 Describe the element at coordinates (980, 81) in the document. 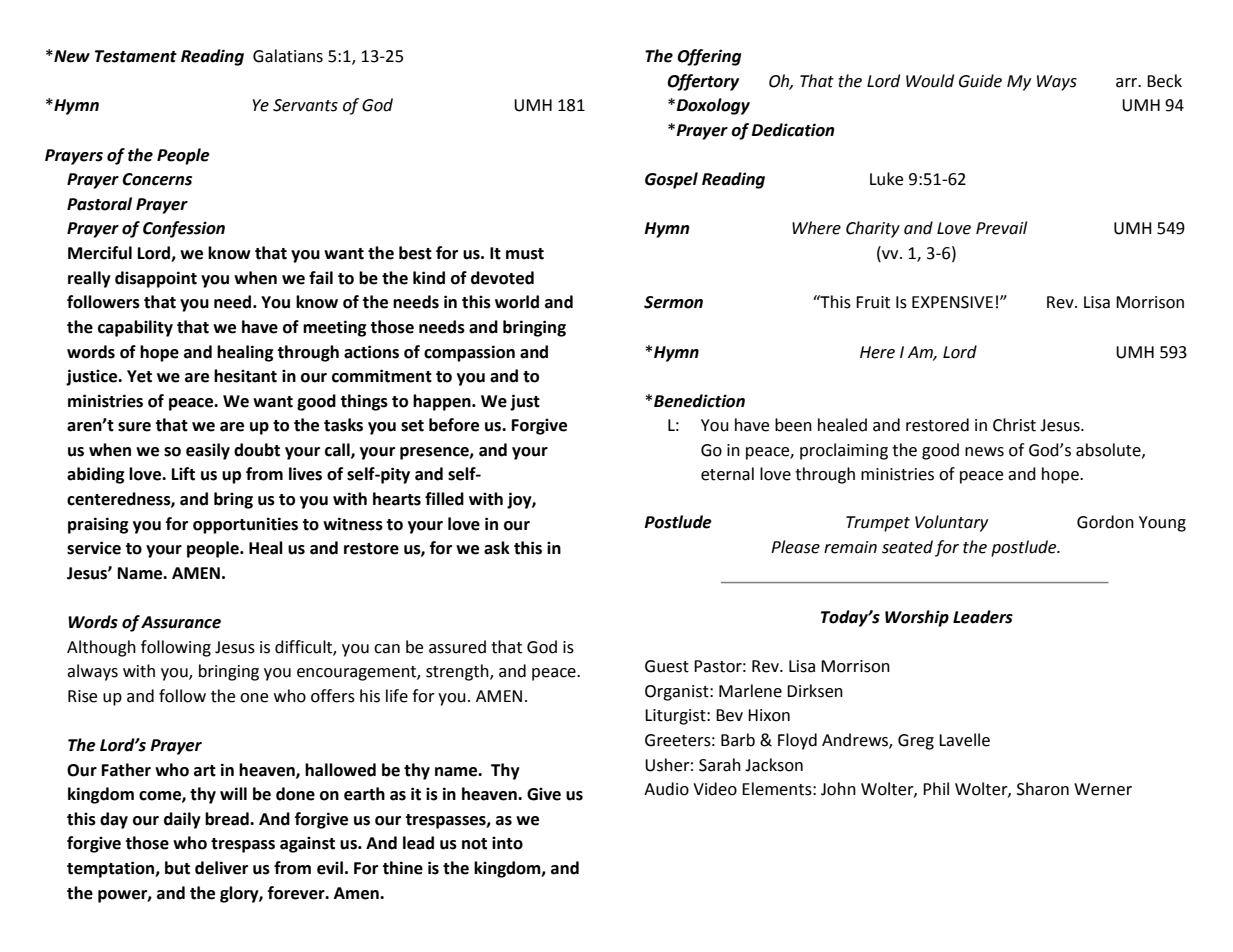

I see `Guide` at that location.
